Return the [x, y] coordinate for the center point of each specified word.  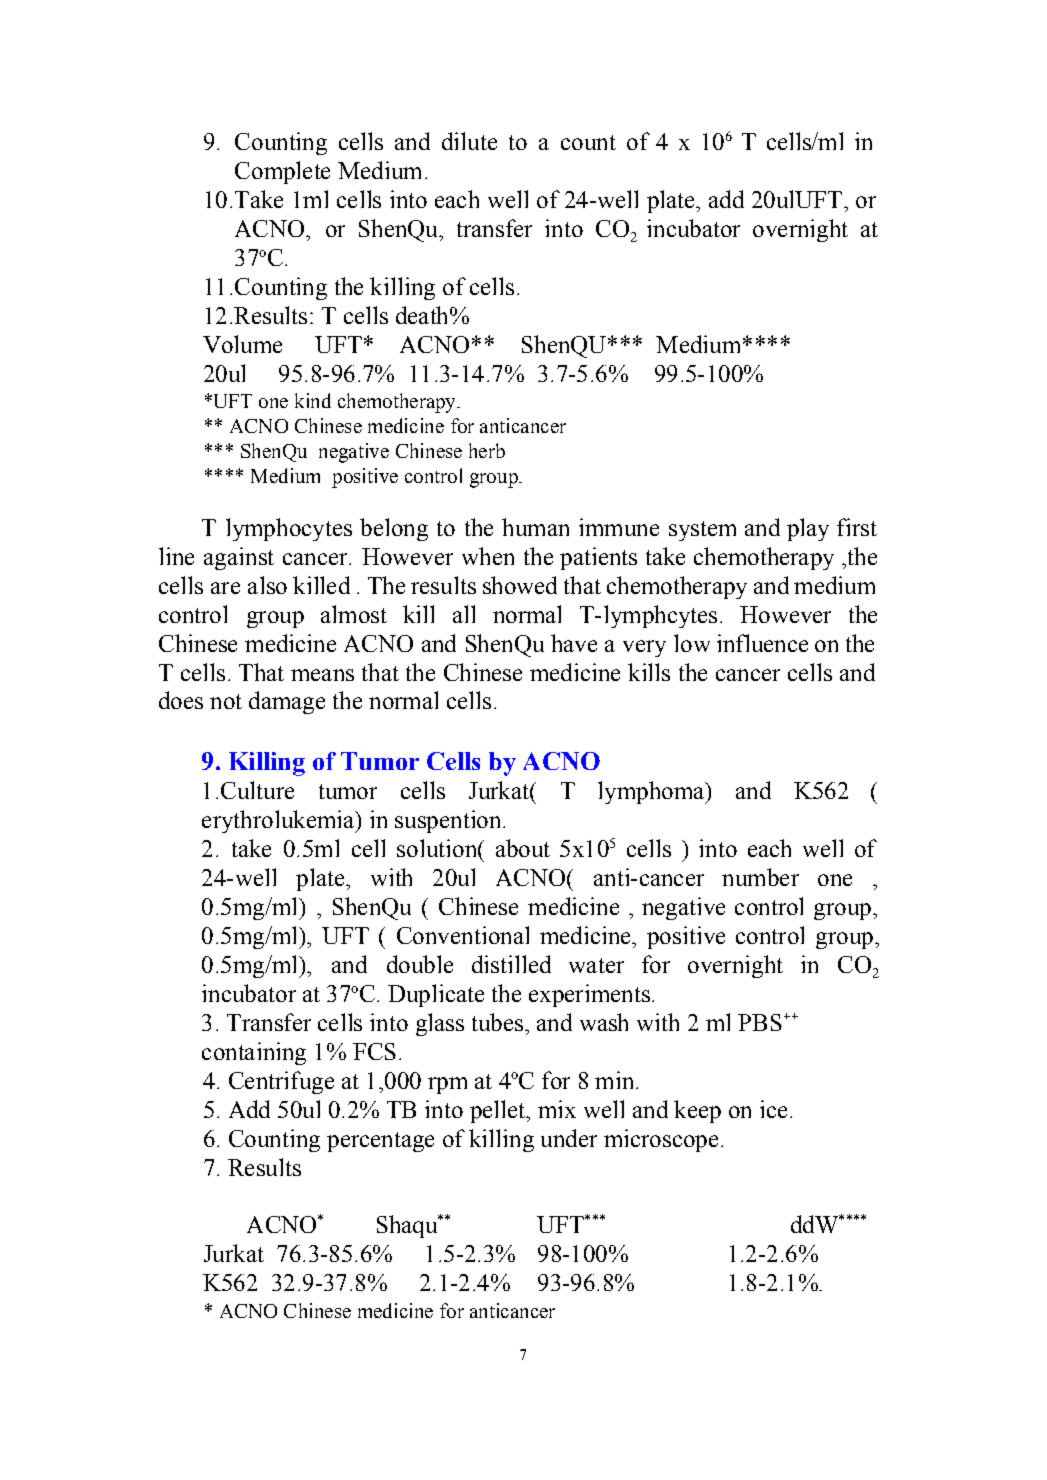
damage [287, 702]
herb [487, 450]
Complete [282, 172]
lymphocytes [289, 529]
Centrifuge [281, 1082]
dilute [469, 141]
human [535, 527]
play [808, 529]
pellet [499, 1111]
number [760, 877]
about [523, 848]
